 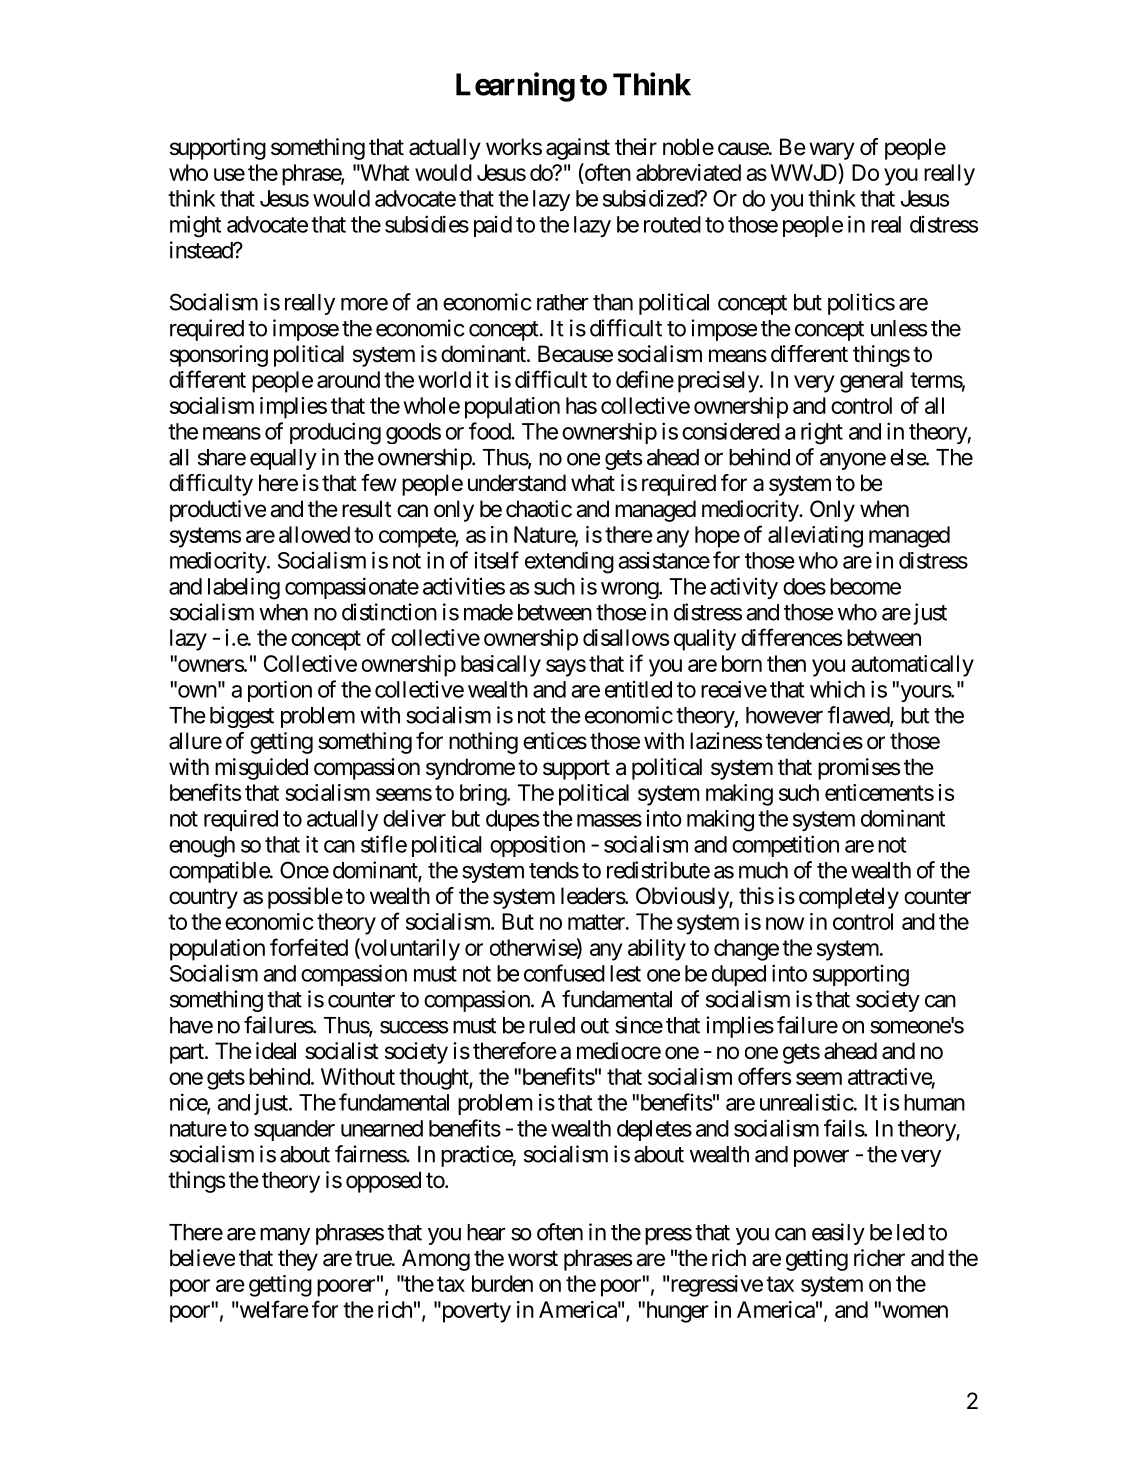 What do you see at coordinates (815, 537) in the screenshot?
I see `alleviating` at bounding box center [815, 537].
